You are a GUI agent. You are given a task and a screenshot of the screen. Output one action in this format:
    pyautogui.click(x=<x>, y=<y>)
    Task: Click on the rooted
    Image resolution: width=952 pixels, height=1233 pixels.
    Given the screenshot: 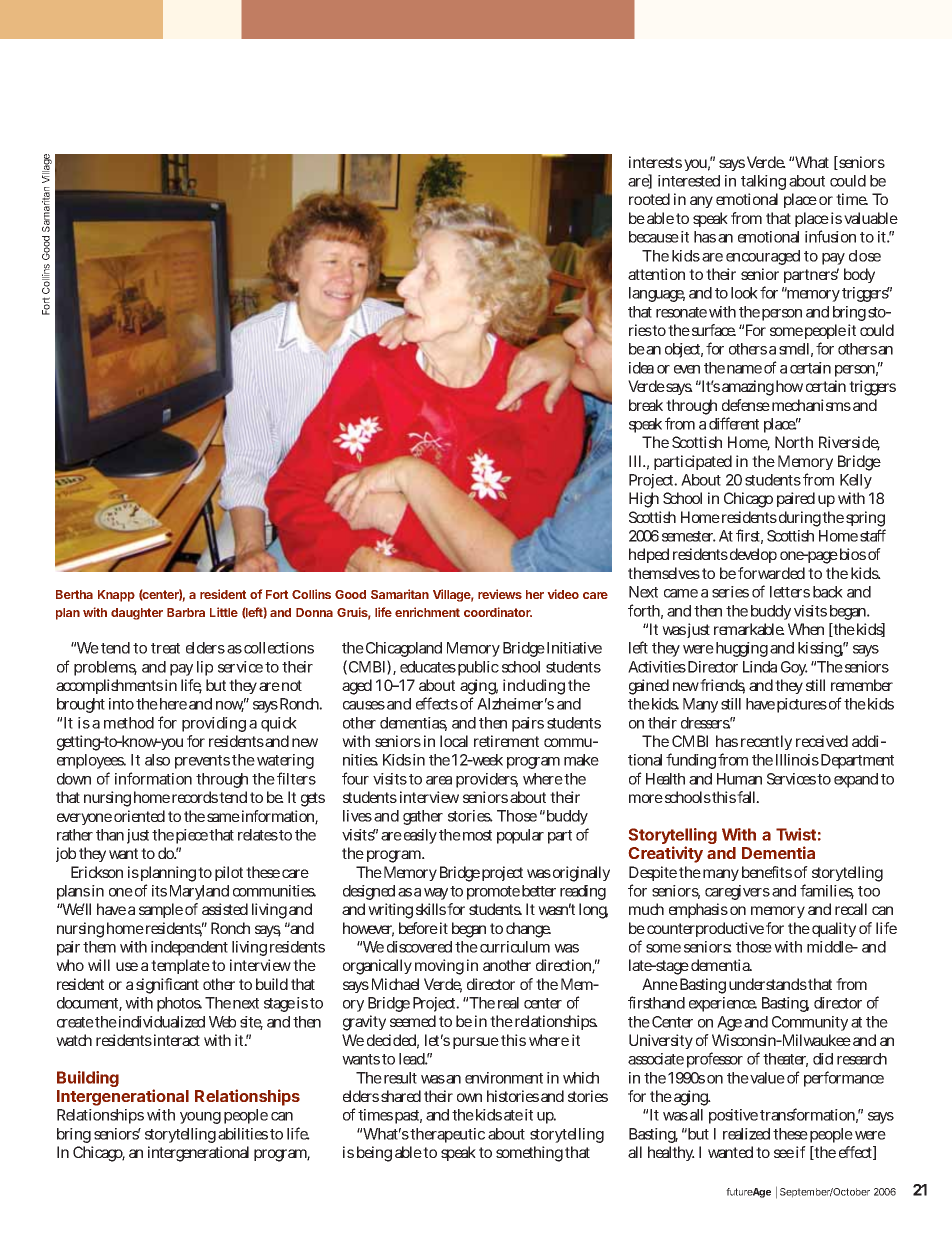 What is the action you would take?
    pyautogui.click(x=649, y=199)
